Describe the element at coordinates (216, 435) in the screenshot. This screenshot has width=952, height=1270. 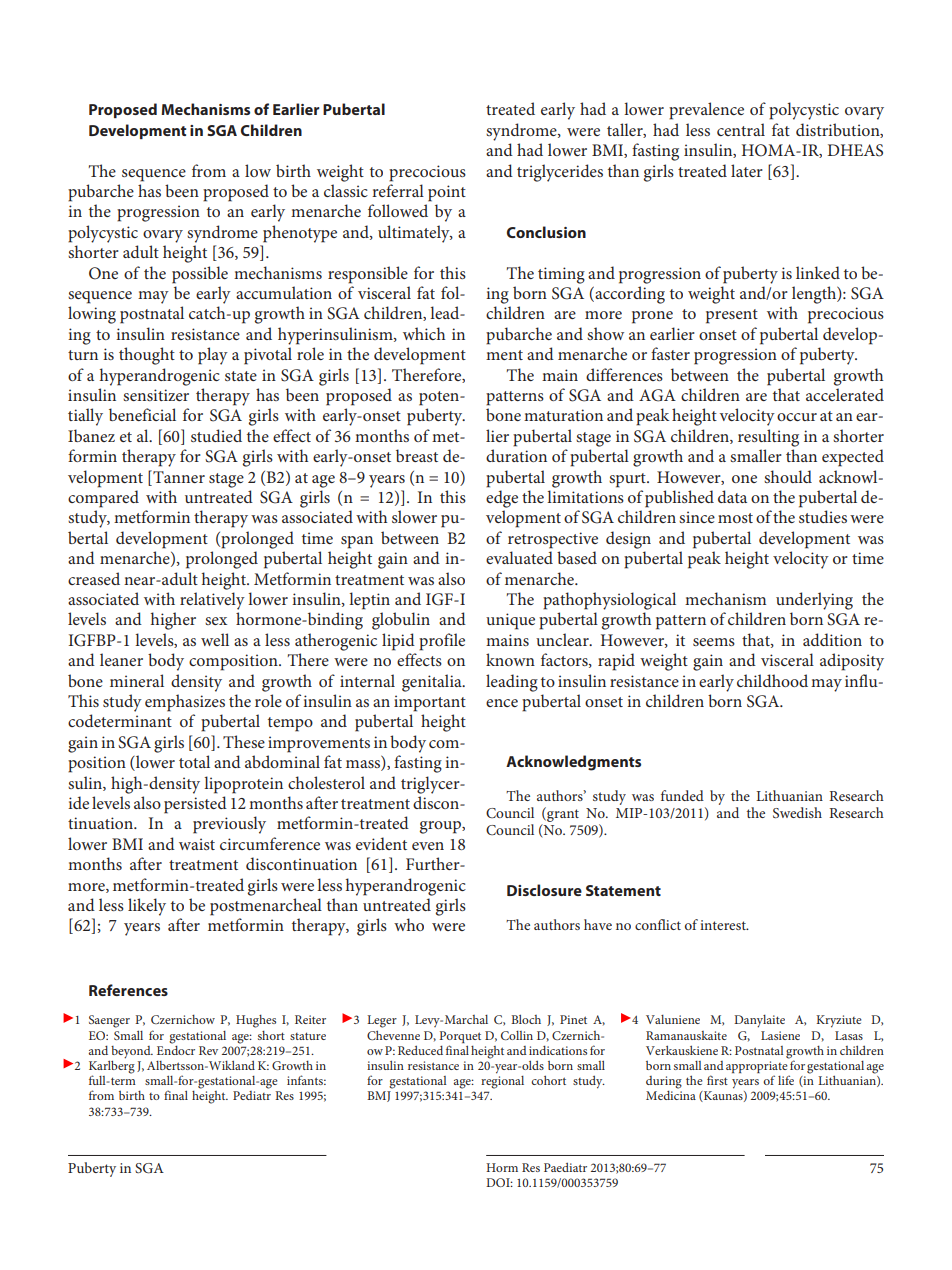
I see `studied` at that location.
